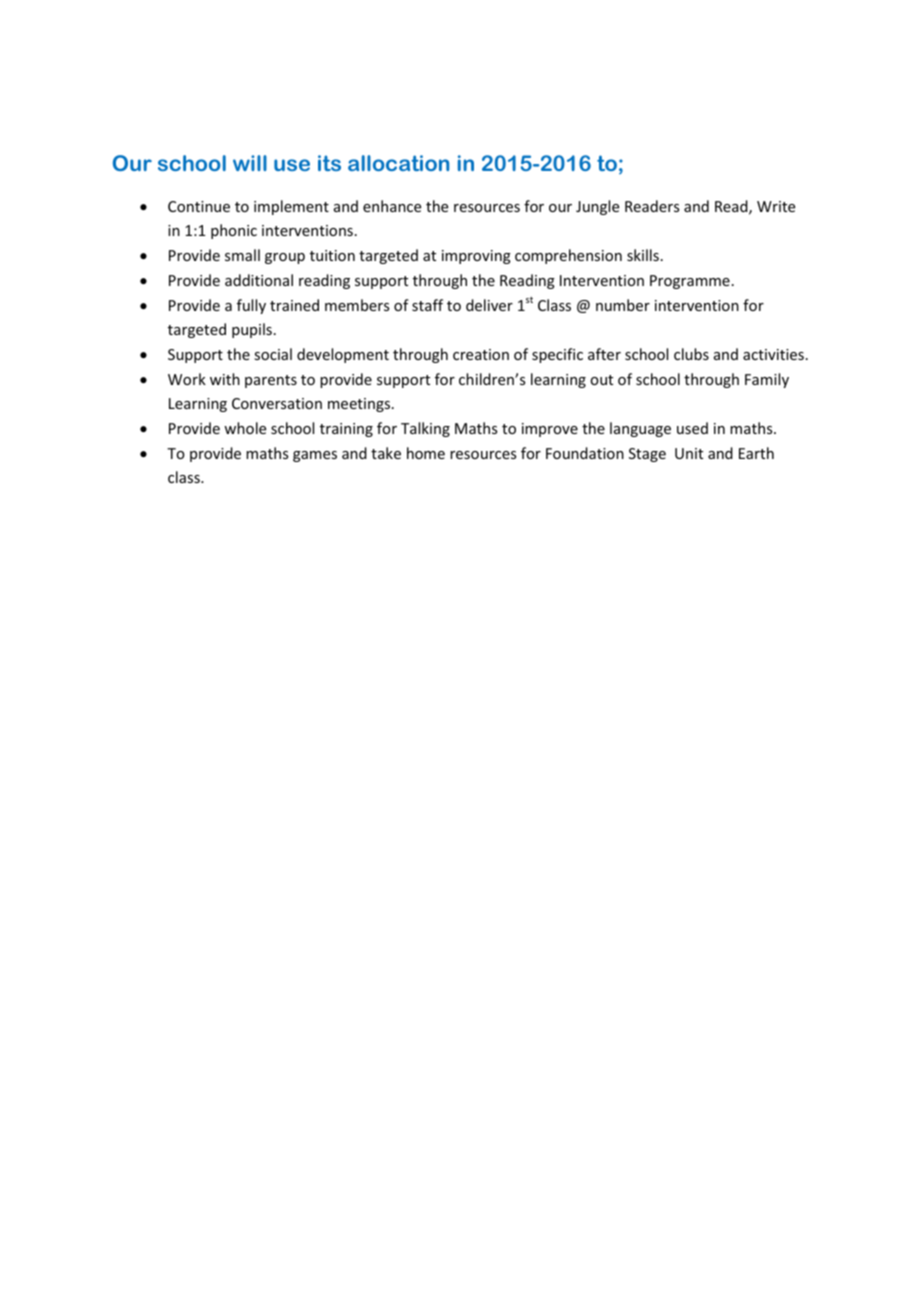  I want to click on allocation, so click(398, 163).
